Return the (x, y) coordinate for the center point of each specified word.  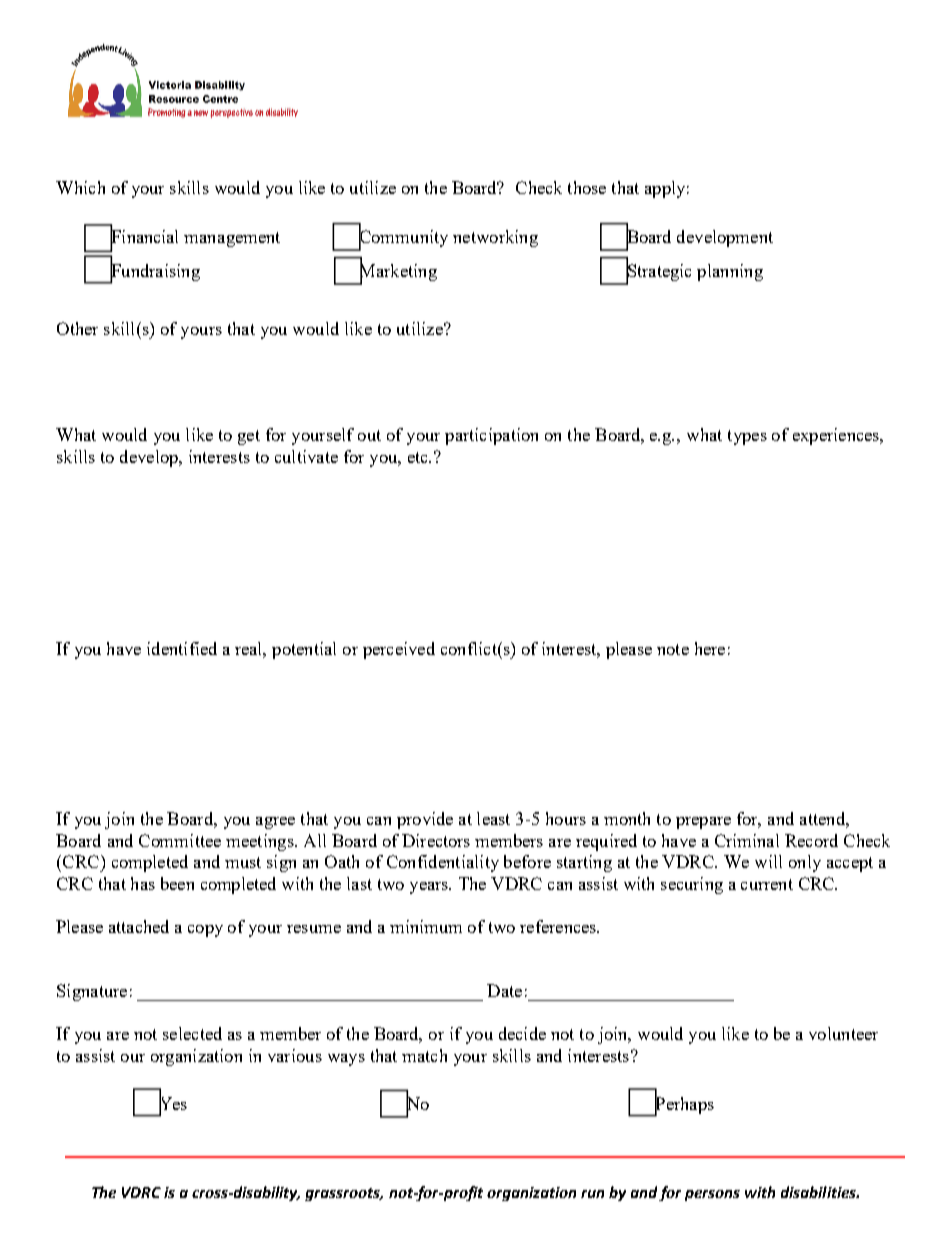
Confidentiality (443, 863)
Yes (173, 1103)
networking (495, 238)
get (249, 437)
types (747, 437)
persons (712, 1195)
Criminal (747, 840)
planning (730, 272)
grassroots (344, 1194)
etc (419, 457)
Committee (180, 840)
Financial (144, 237)
